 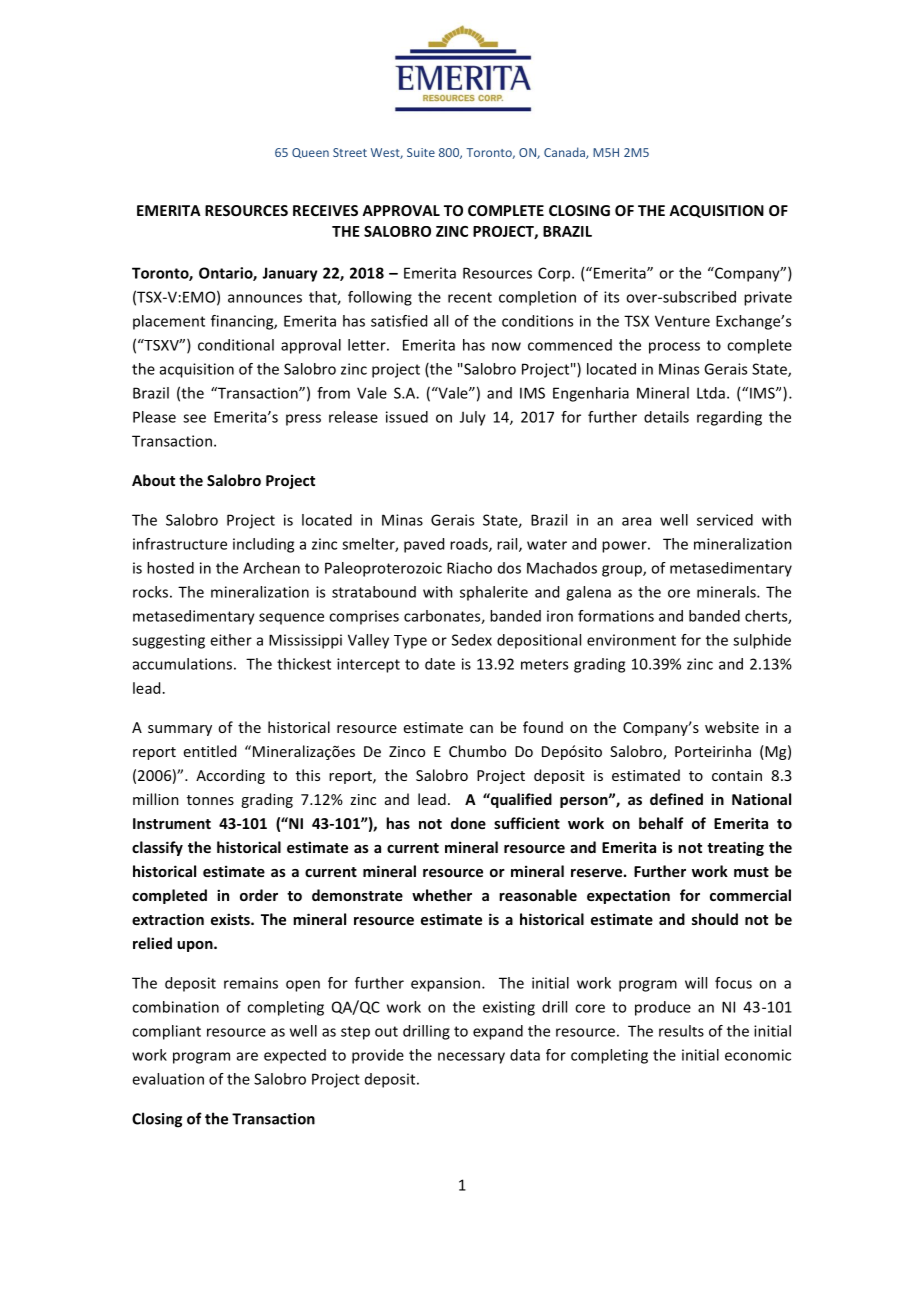 What do you see at coordinates (166, 1032) in the document?
I see `compliant` at bounding box center [166, 1032].
